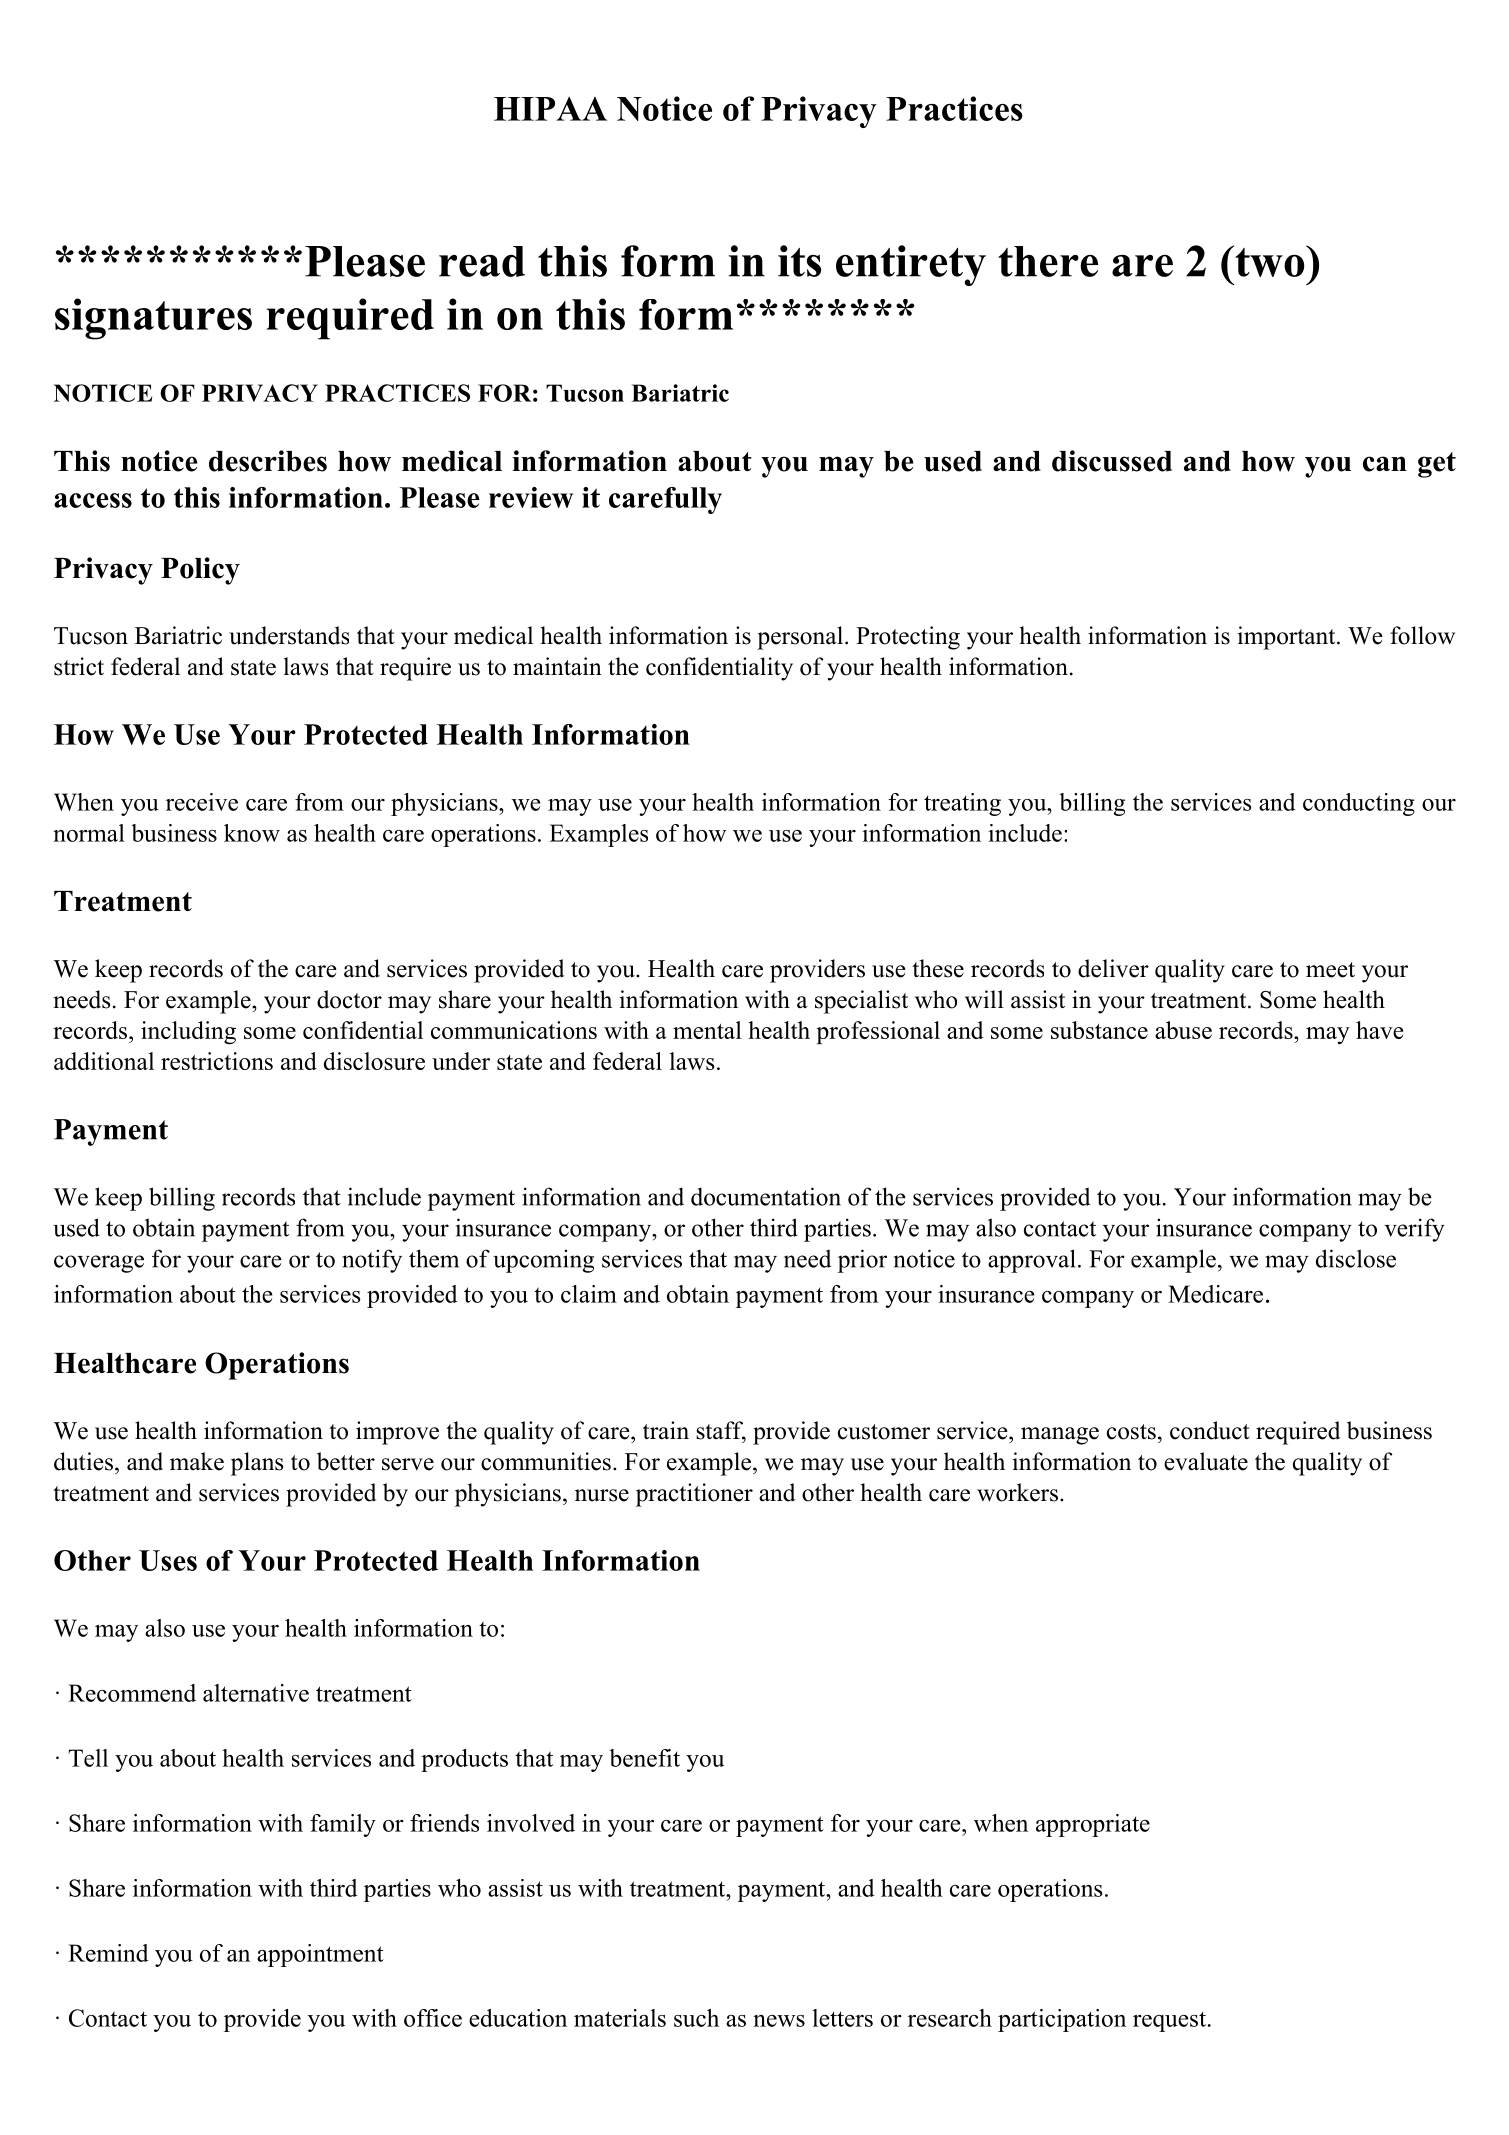  What do you see at coordinates (779, 2021) in the image?
I see `news` at bounding box center [779, 2021].
